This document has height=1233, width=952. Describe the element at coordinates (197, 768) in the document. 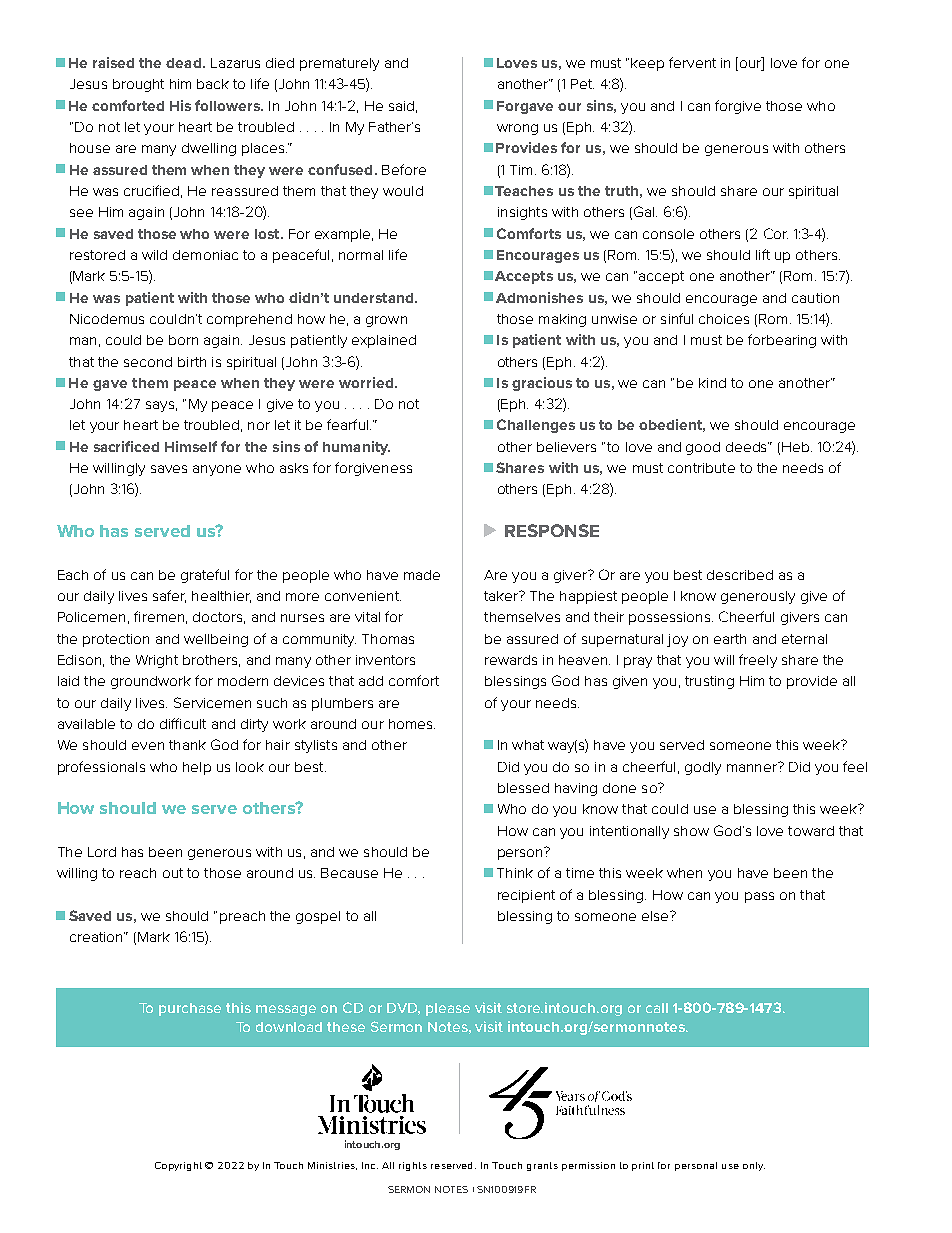

I see `help` at that location.
